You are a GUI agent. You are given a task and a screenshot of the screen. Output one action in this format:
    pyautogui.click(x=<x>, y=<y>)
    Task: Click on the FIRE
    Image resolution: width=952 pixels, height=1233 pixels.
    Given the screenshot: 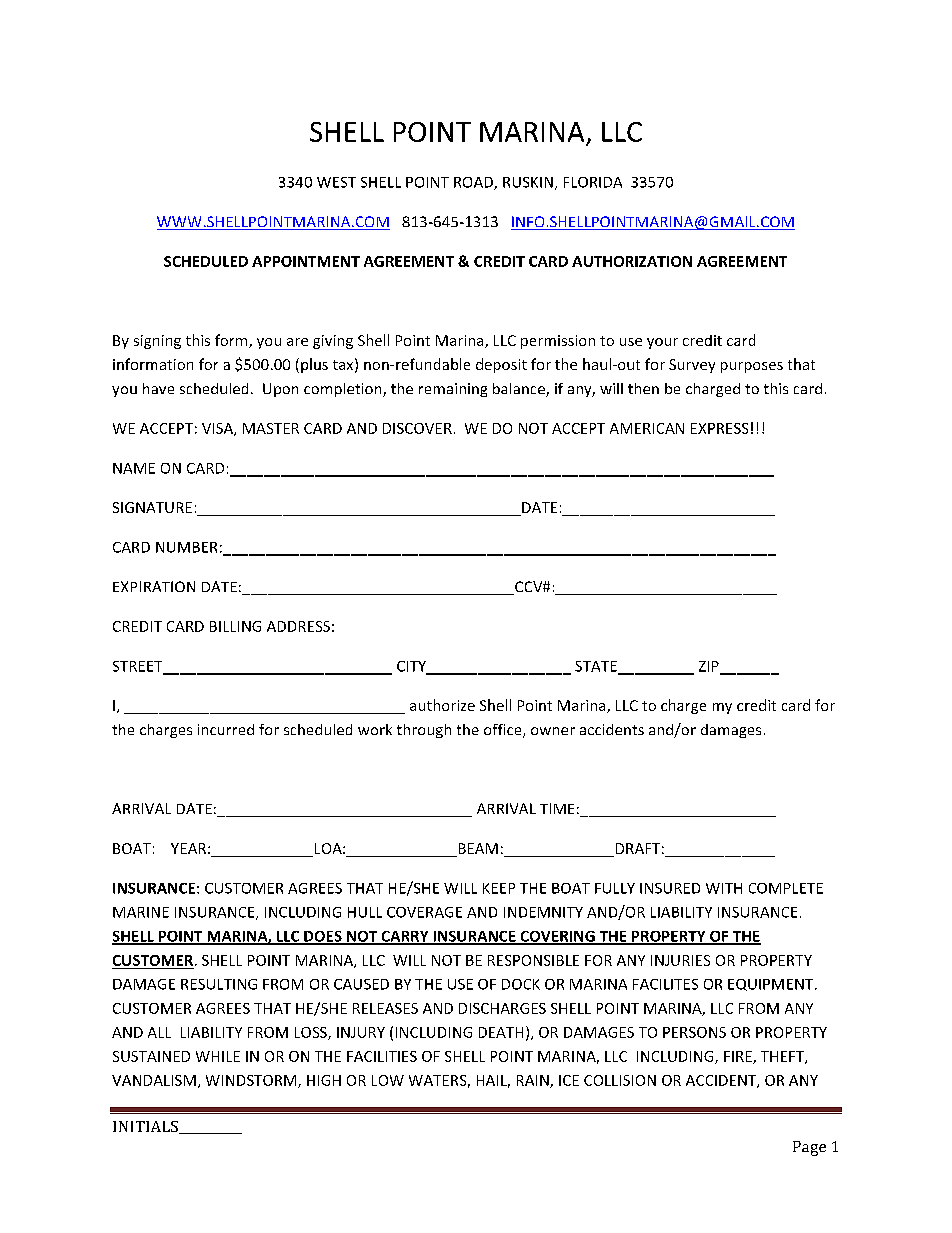 What is the action you would take?
    pyautogui.click(x=739, y=1057)
